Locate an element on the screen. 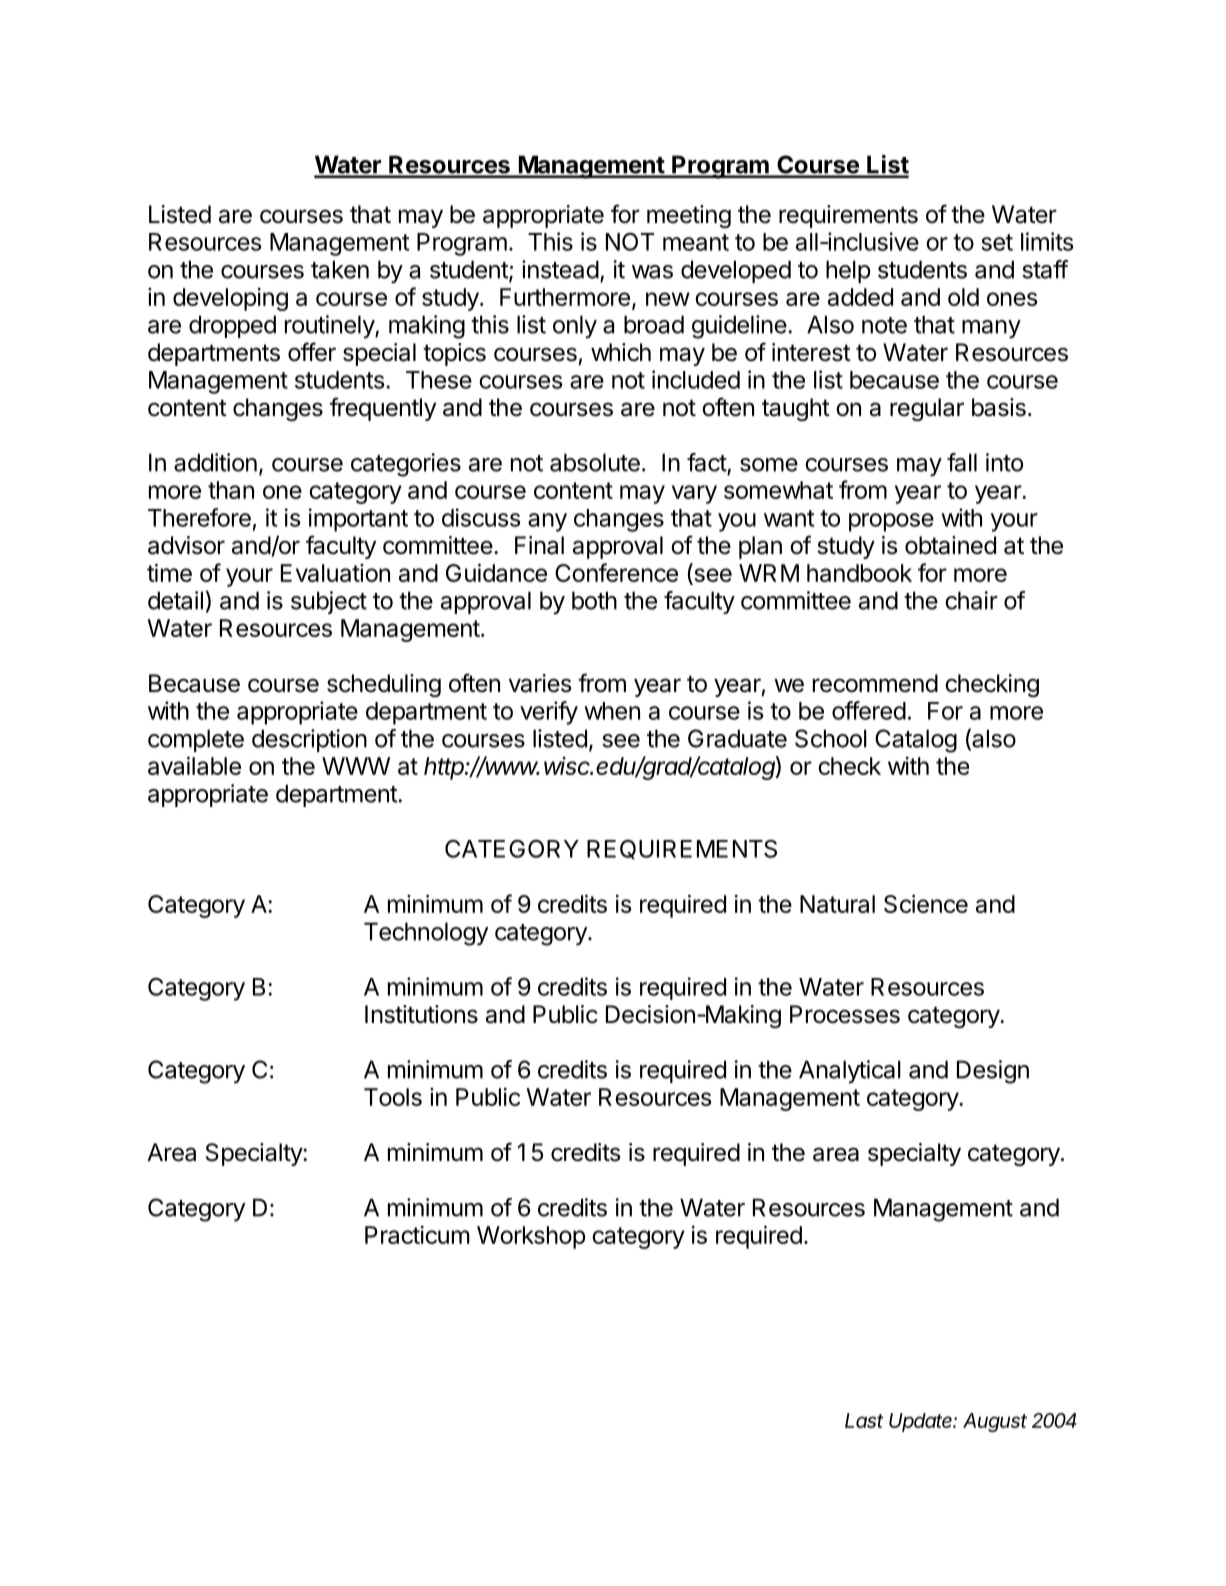  taken is located at coordinates (340, 269).
